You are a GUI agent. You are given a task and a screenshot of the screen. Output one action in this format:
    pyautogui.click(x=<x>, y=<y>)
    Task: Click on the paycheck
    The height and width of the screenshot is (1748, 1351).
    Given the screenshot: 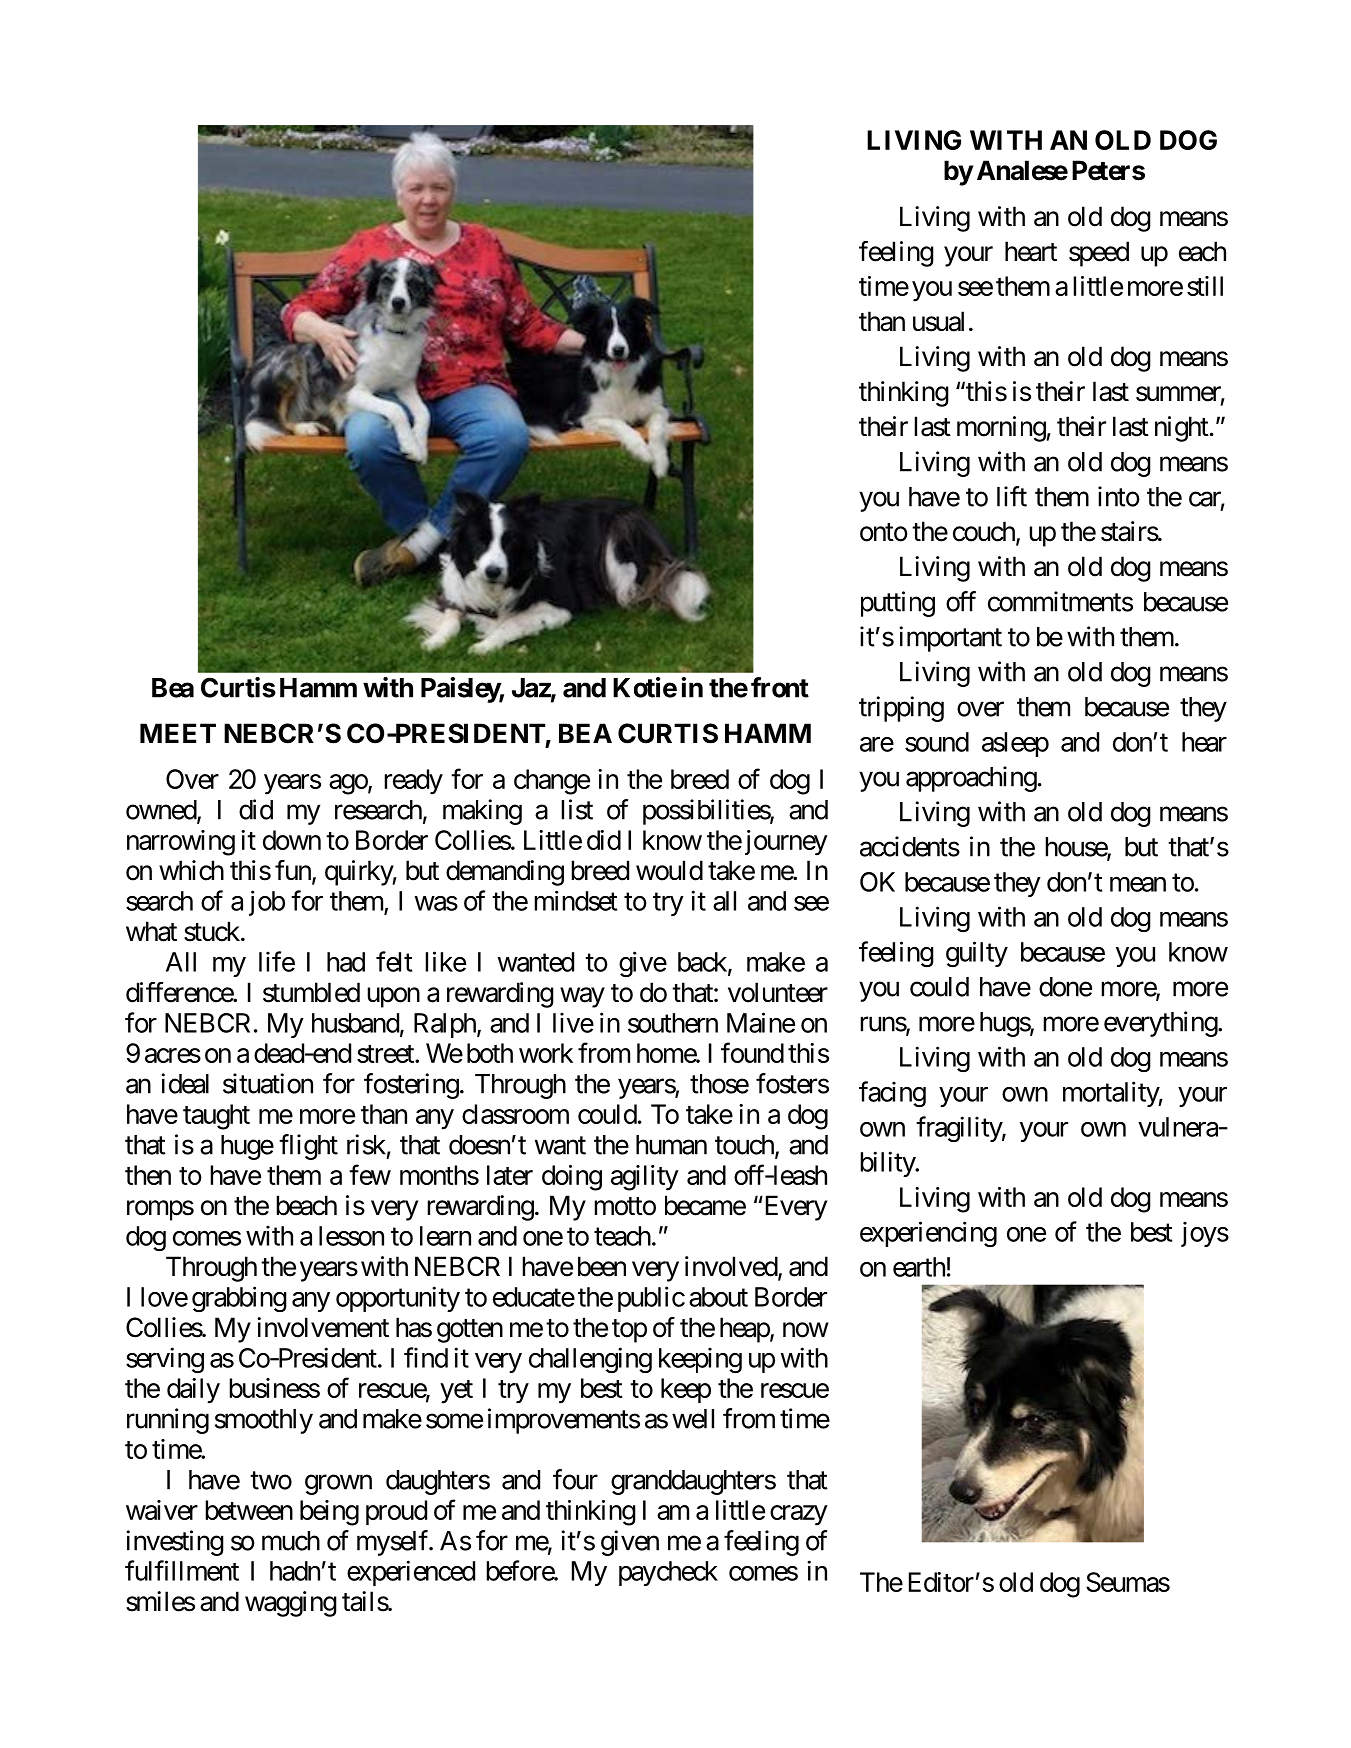 What is the action you would take?
    pyautogui.click(x=668, y=1573)
